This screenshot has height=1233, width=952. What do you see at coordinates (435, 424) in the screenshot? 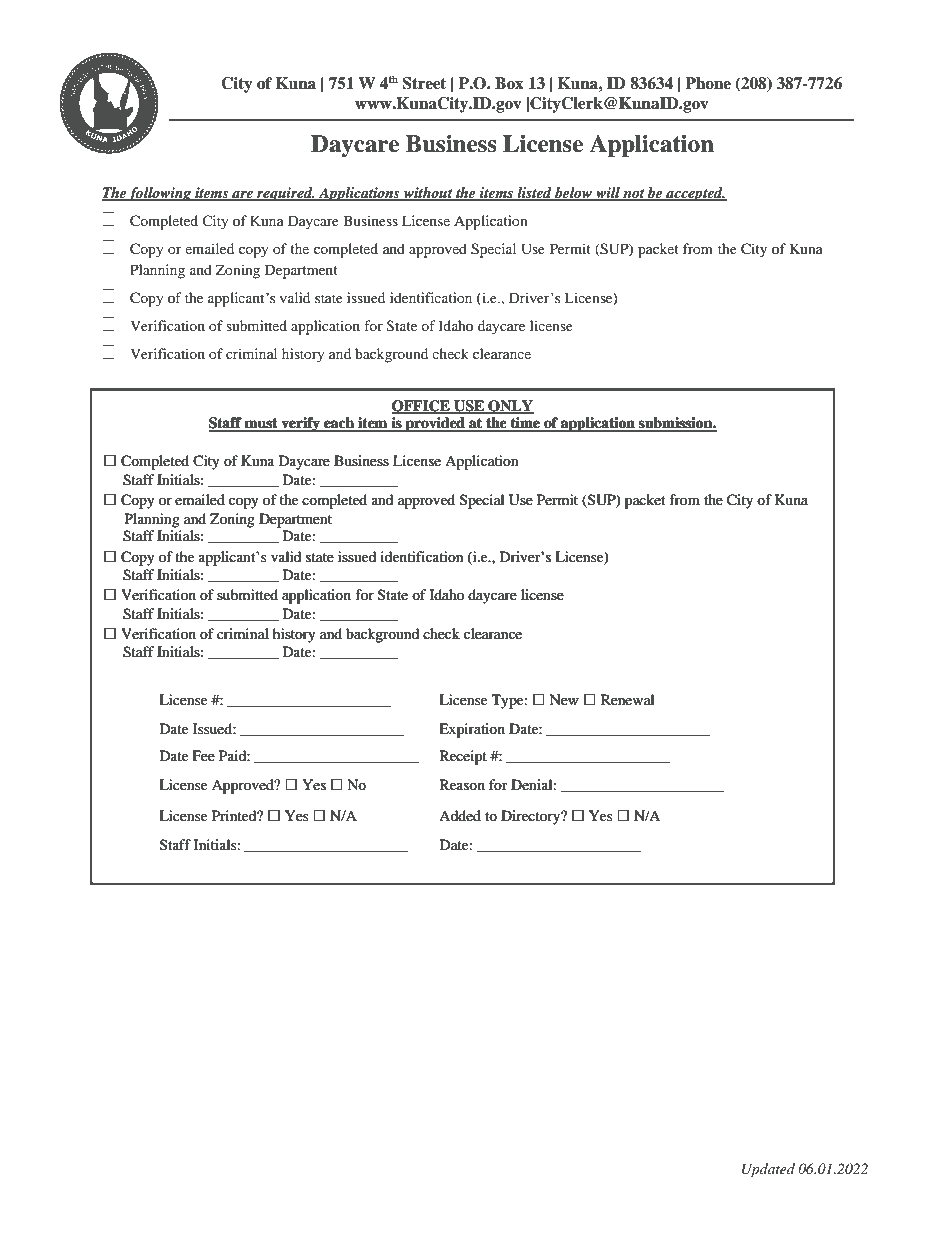
I see `provided` at bounding box center [435, 424].
